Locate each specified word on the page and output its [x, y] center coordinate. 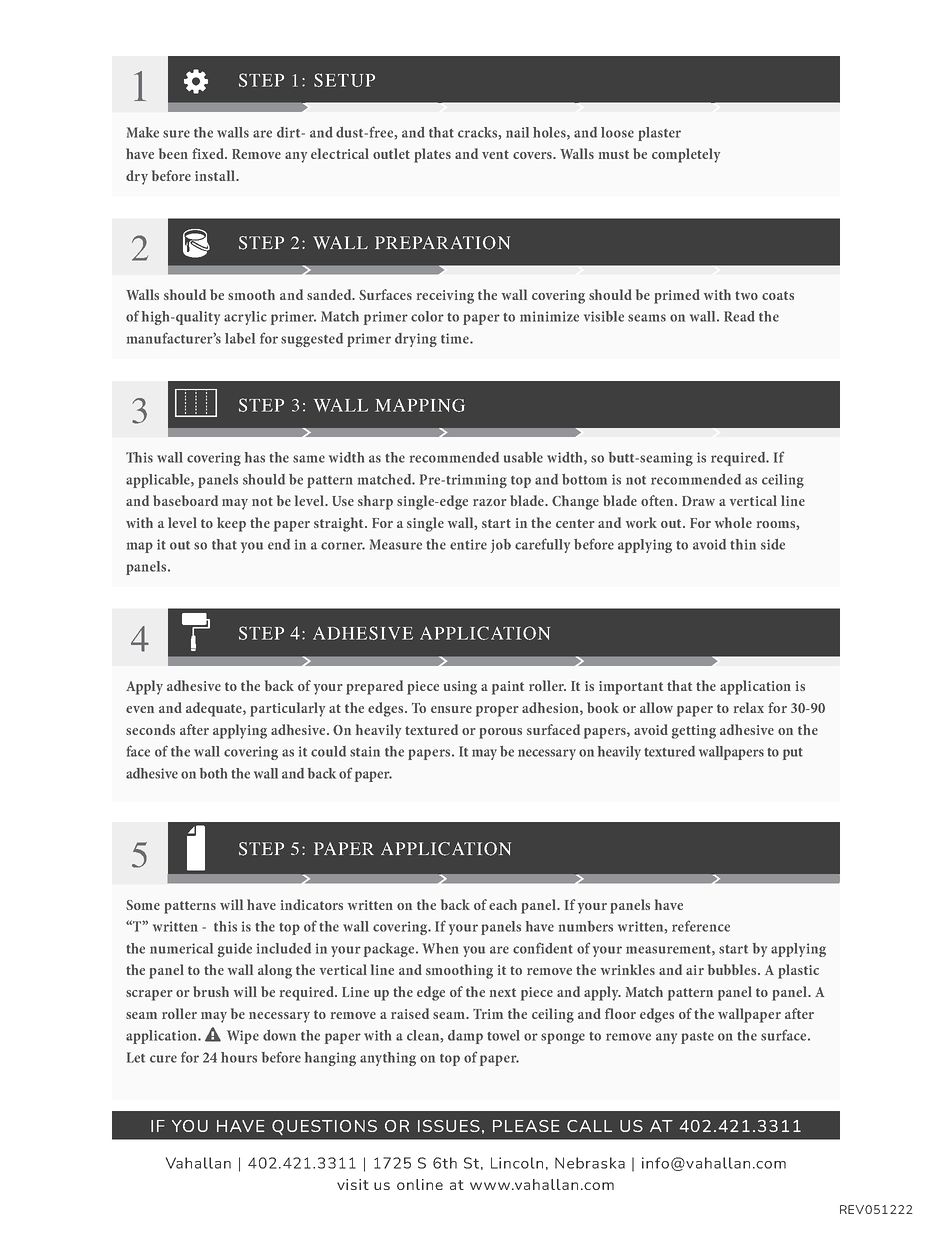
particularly [287, 709]
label [240, 338]
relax [749, 707]
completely [686, 155]
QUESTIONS [324, 1127]
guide [235, 950]
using [460, 688]
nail [517, 132]
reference [701, 926]
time [456, 338]
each [503, 904]
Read [739, 316]
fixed [209, 153]
